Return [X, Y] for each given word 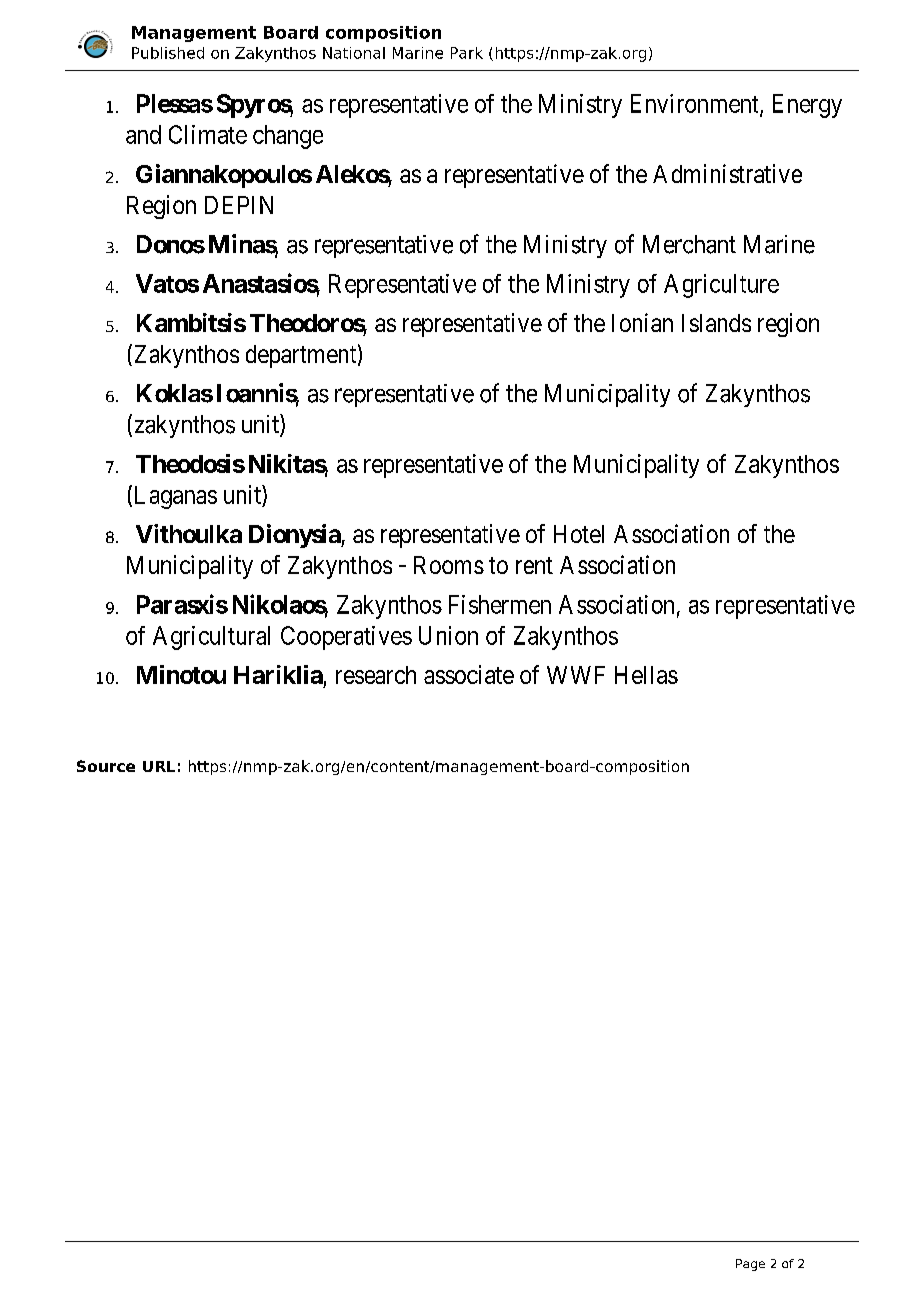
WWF [576, 675]
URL [159, 766]
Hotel [579, 534]
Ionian [642, 322]
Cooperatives [346, 638]
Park [467, 53]
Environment [696, 104]
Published [168, 53]
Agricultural [211, 638]
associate [469, 674]
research [376, 675]
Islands [716, 323]
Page [750, 1265]
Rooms [449, 565]
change [288, 137]
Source [106, 766]
